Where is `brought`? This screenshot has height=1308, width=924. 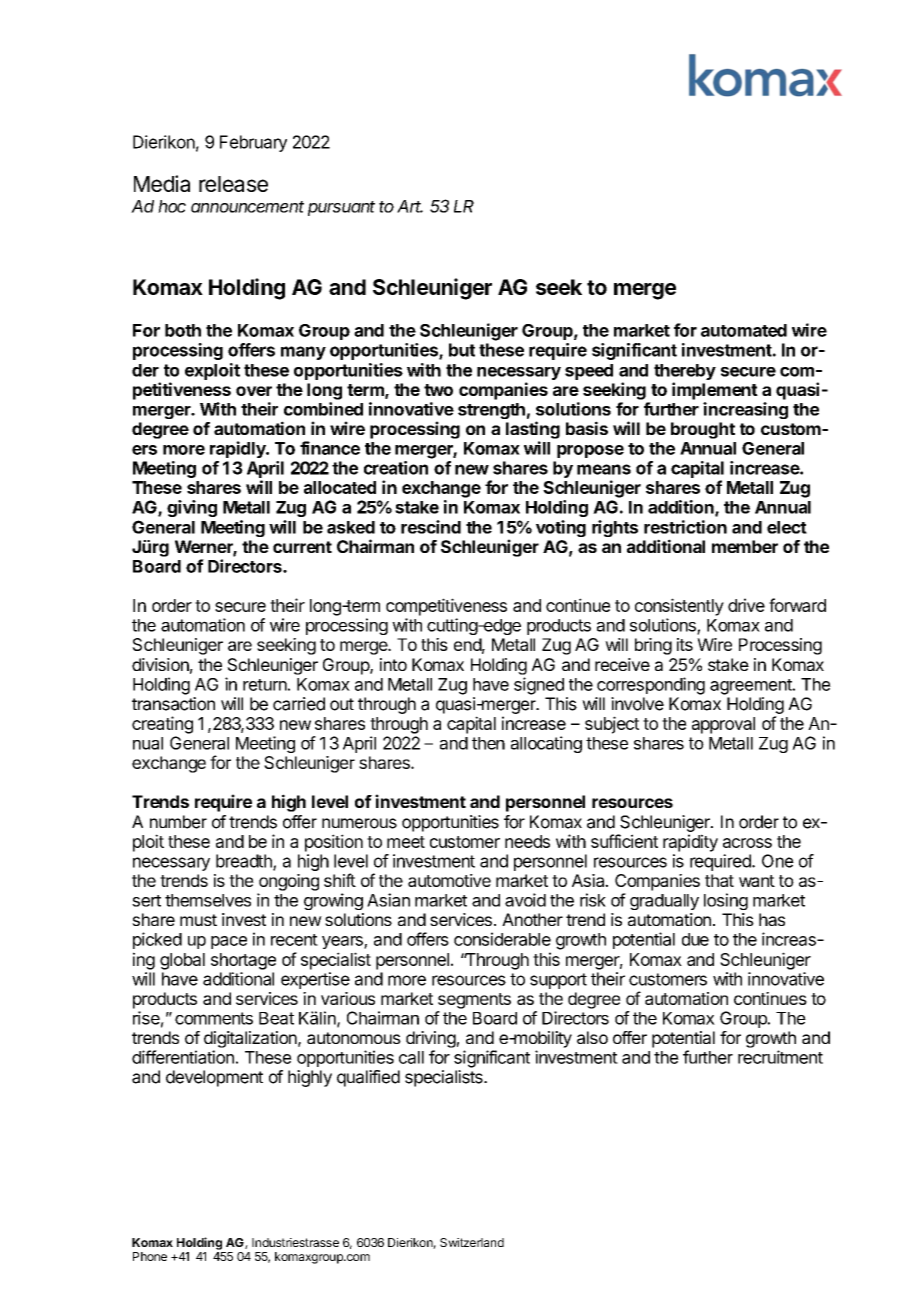
brought is located at coordinates (703, 430).
